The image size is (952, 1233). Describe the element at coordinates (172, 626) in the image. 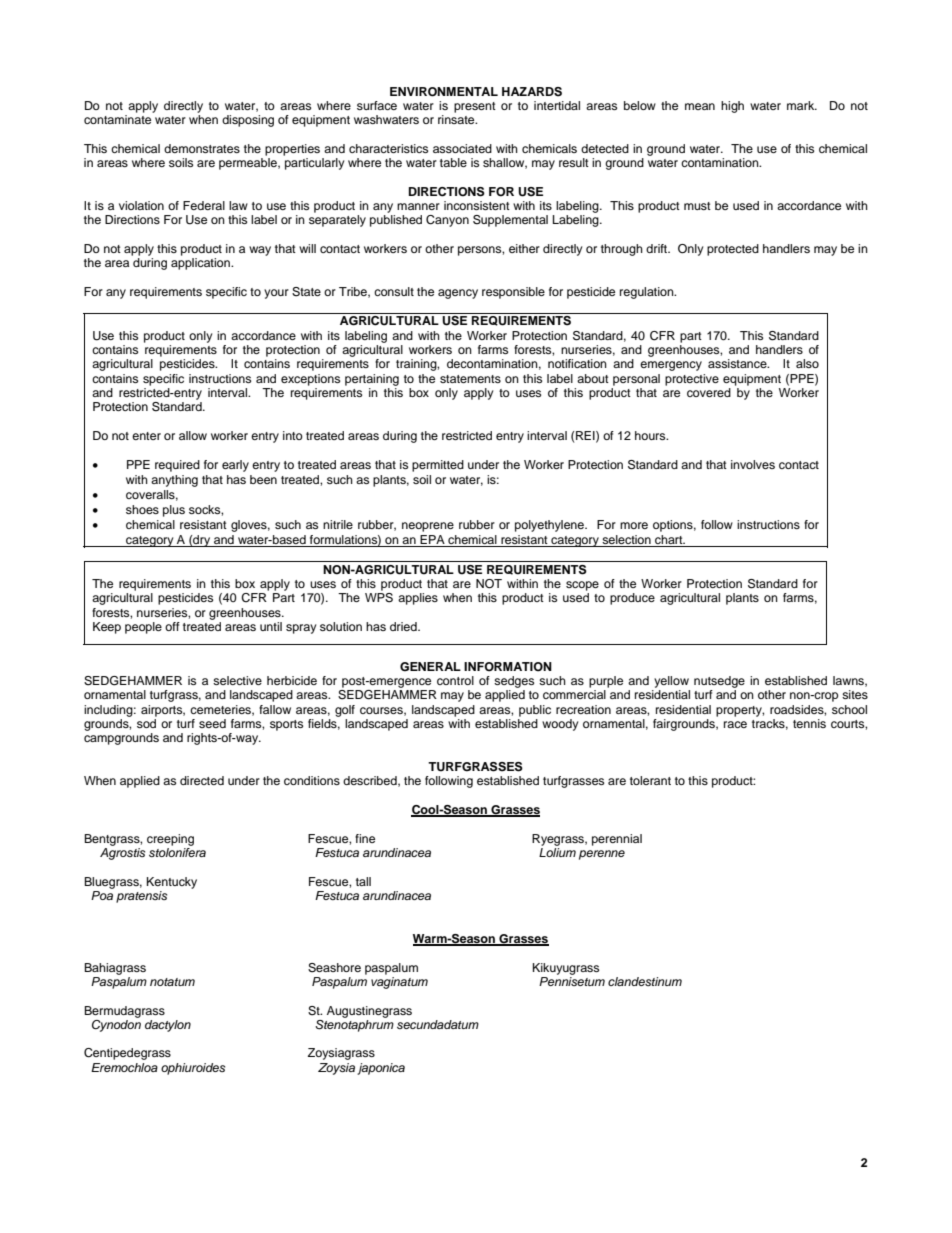

I see `off` at that location.
